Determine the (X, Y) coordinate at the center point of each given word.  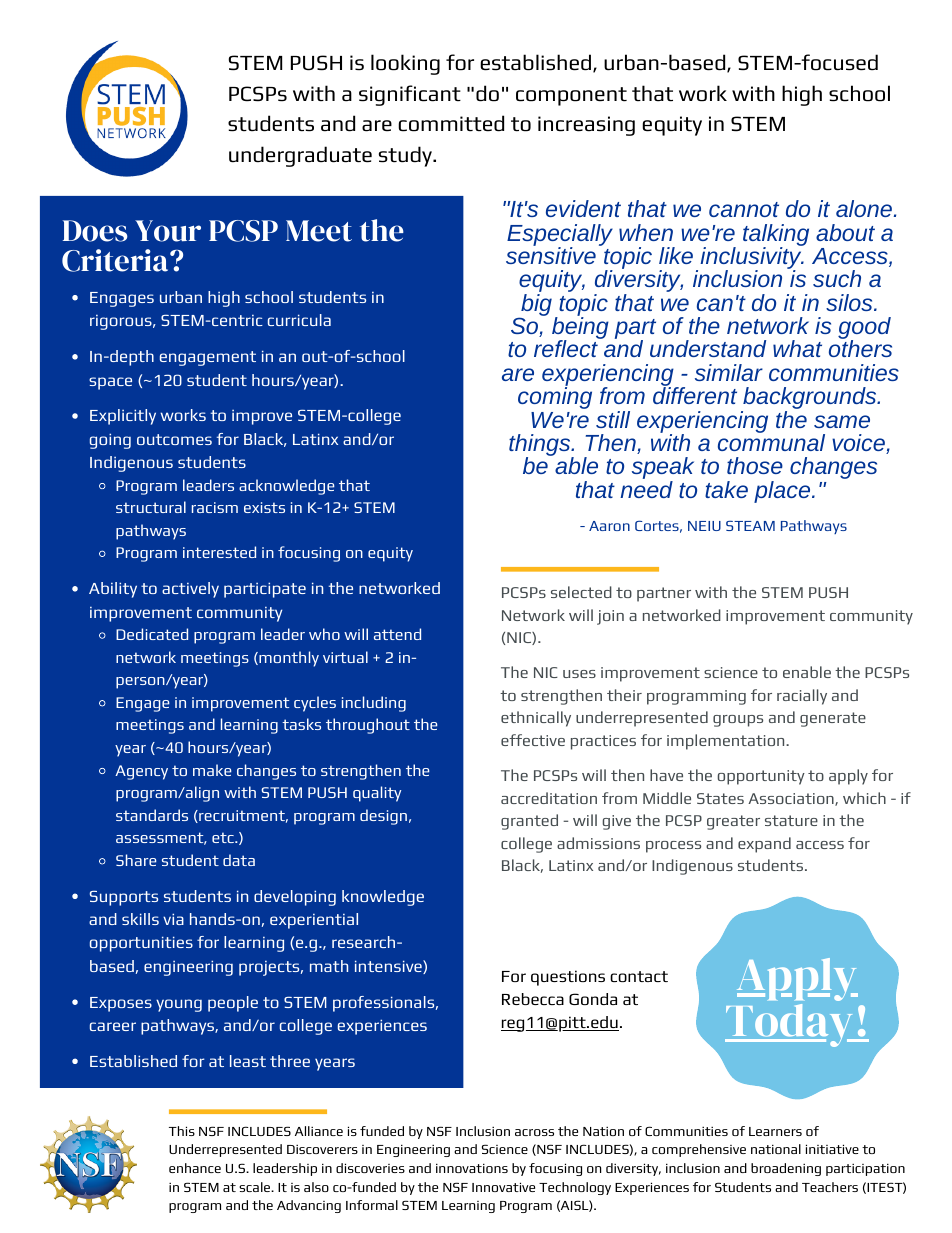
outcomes (174, 439)
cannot (744, 209)
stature (791, 820)
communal (771, 441)
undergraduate (300, 156)
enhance (195, 1168)
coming (555, 397)
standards (152, 815)
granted (529, 822)
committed (451, 123)
